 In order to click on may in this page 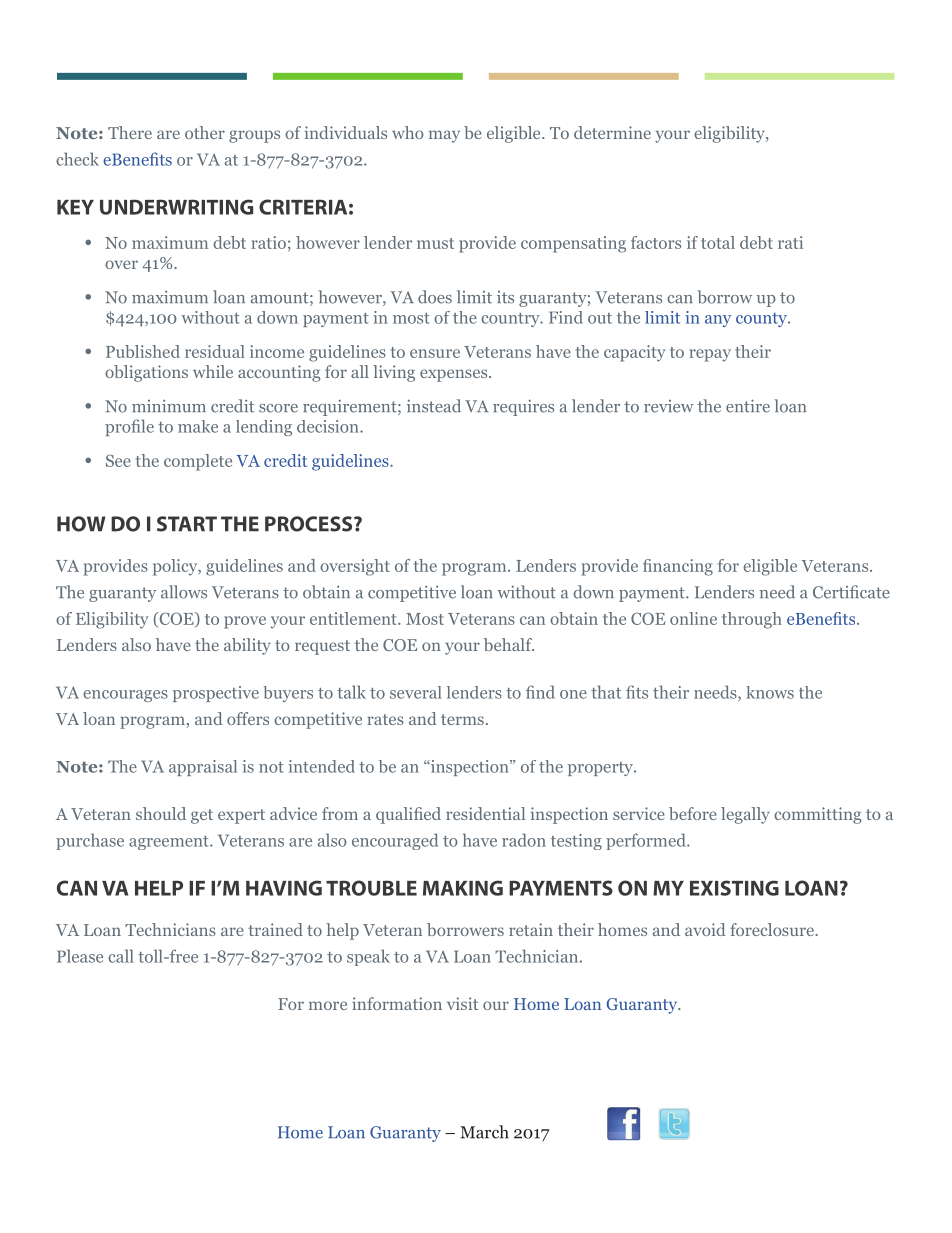, I will do `click(444, 136)`.
